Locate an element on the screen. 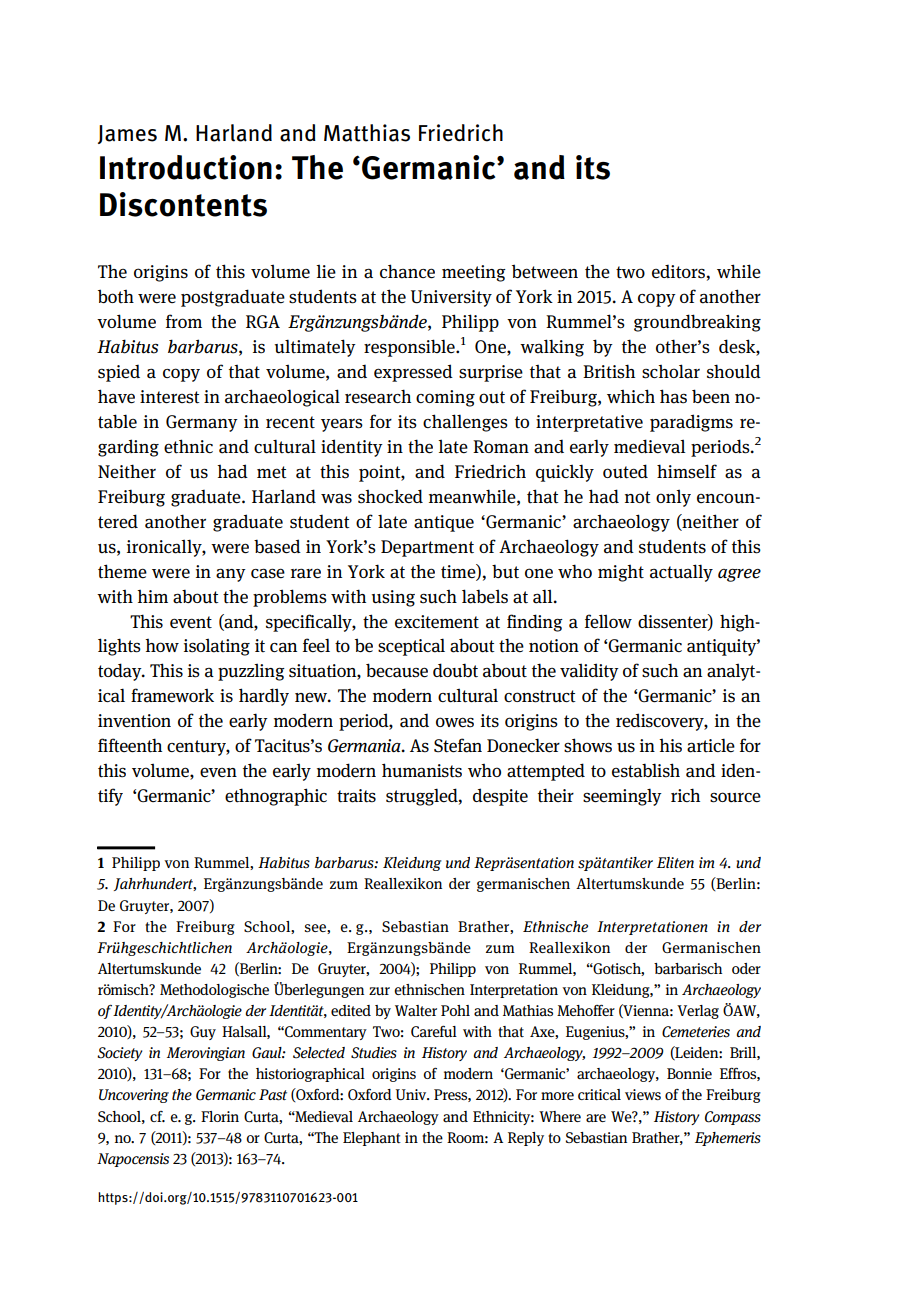  fellow is located at coordinates (608, 621).
